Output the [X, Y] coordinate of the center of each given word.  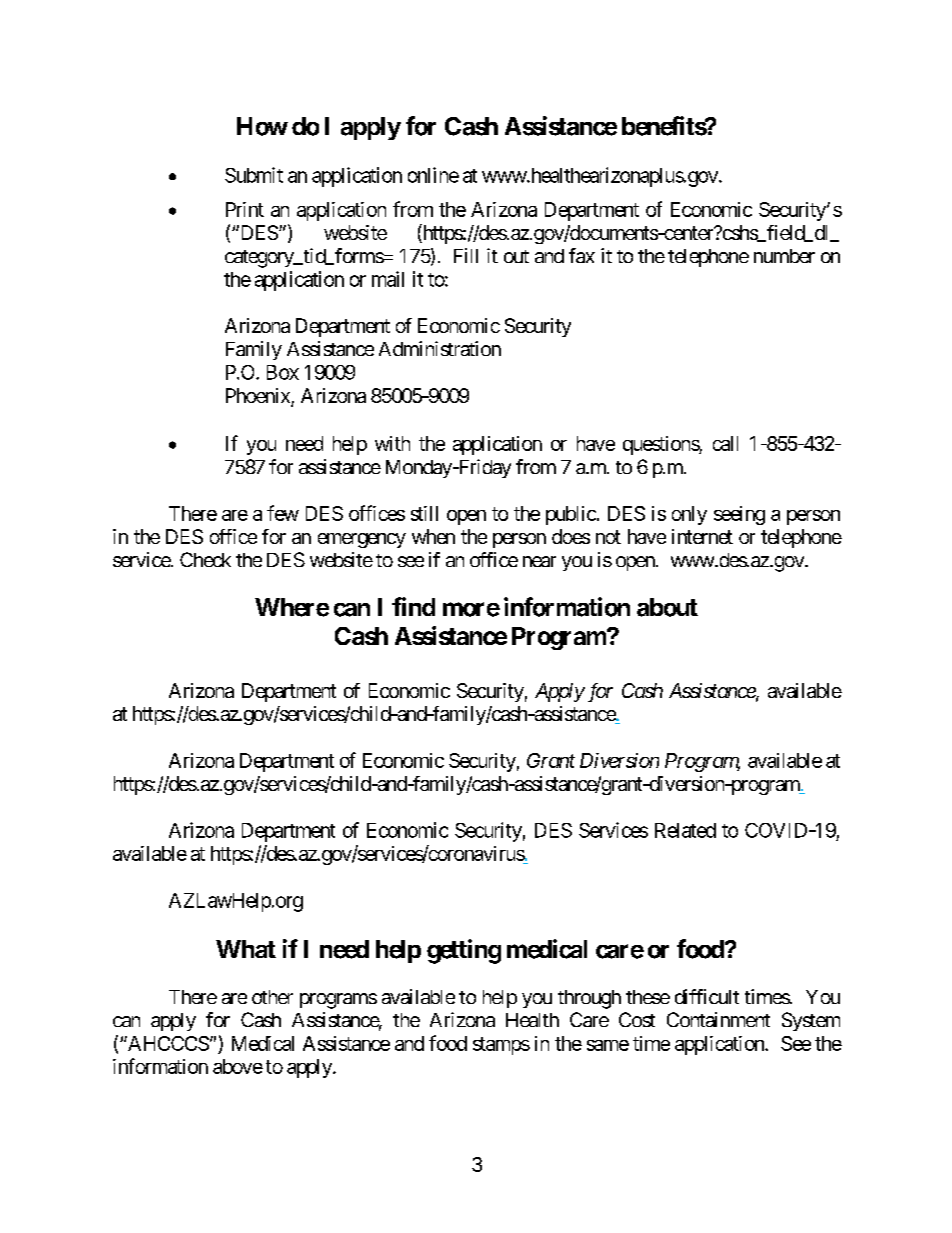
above [238, 1066]
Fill [466, 255]
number [784, 256]
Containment [718, 1019]
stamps [501, 1046]
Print [245, 209]
